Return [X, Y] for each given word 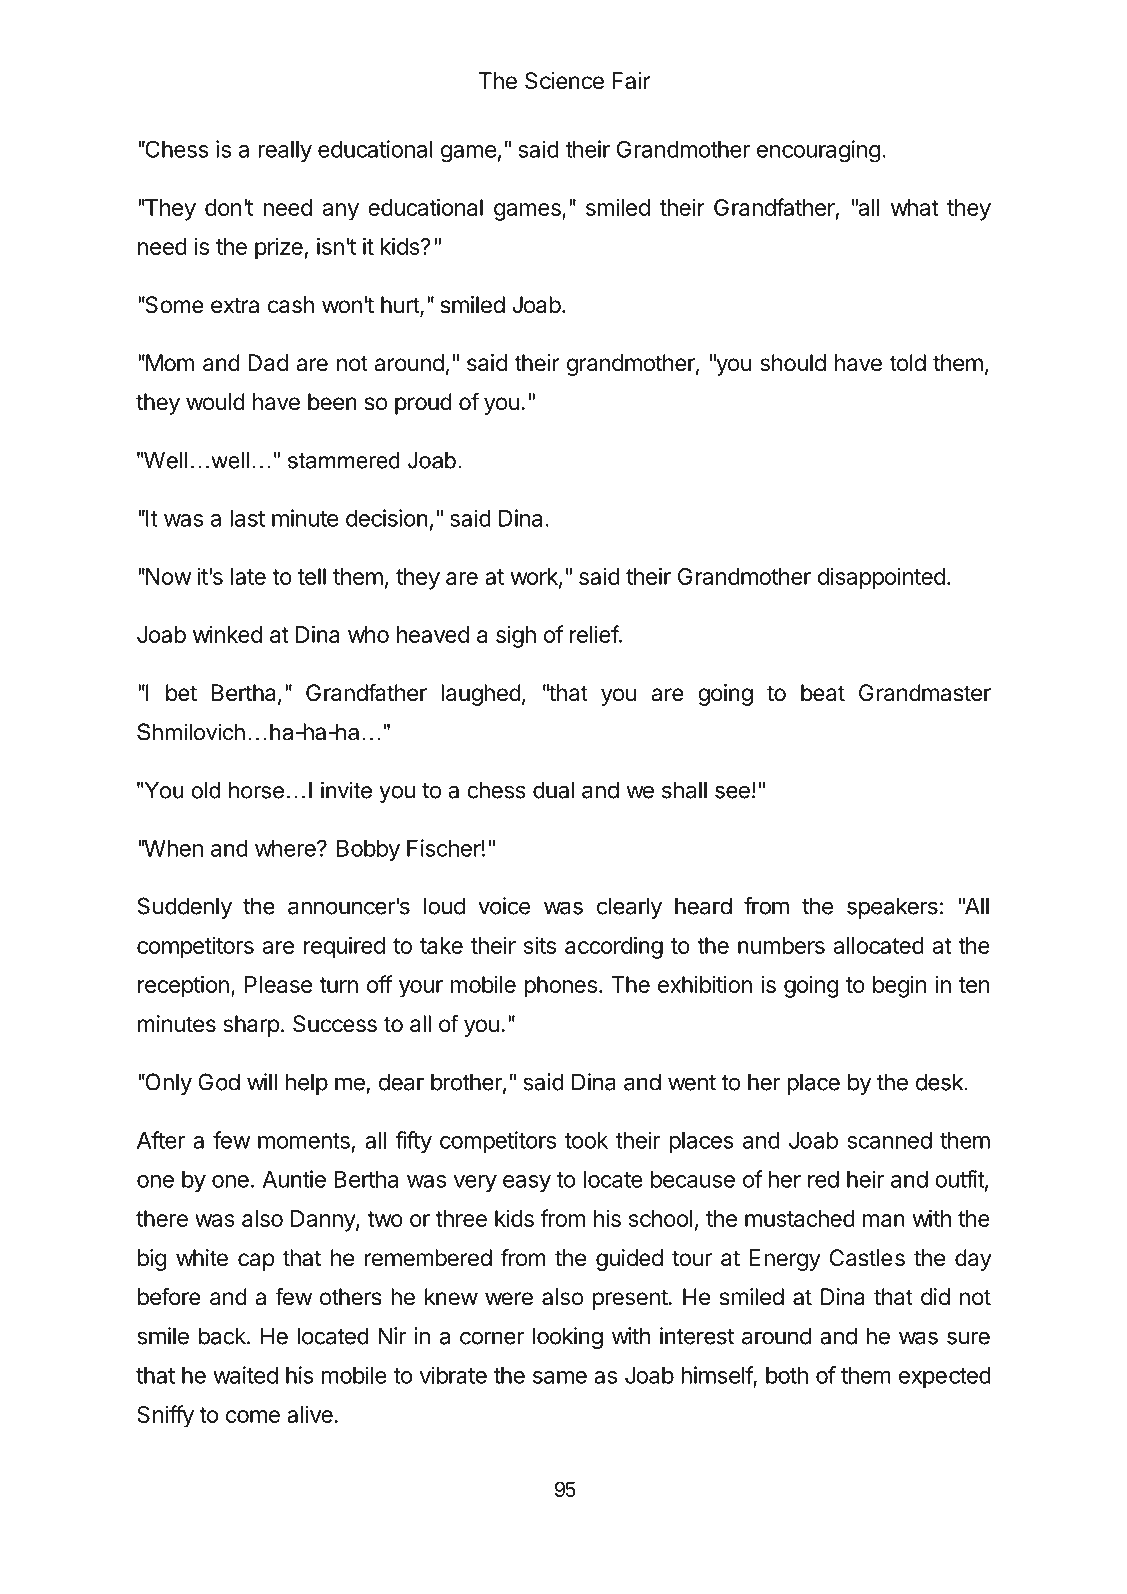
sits [540, 945]
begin [899, 986]
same [560, 1377]
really [285, 152]
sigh [516, 637]
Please [278, 984]
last [247, 518]
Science [564, 81]
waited [245, 1375]
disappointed [881, 578]
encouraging [818, 151]
